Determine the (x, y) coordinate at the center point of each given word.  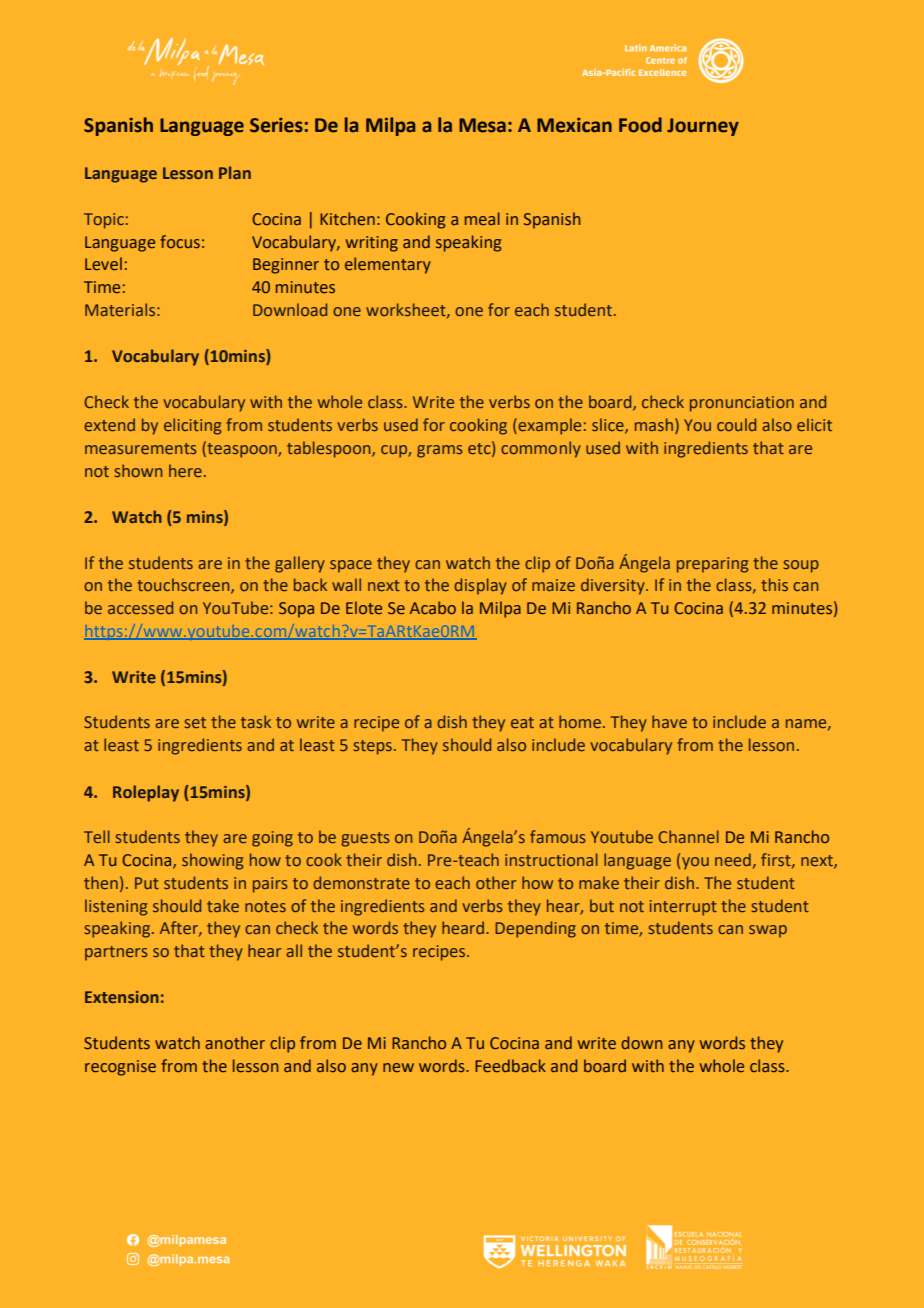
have (669, 721)
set (195, 722)
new (398, 1067)
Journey (703, 127)
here (185, 470)
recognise (120, 1068)
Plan (235, 172)
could (736, 424)
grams (440, 451)
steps (373, 747)
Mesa (482, 125)
